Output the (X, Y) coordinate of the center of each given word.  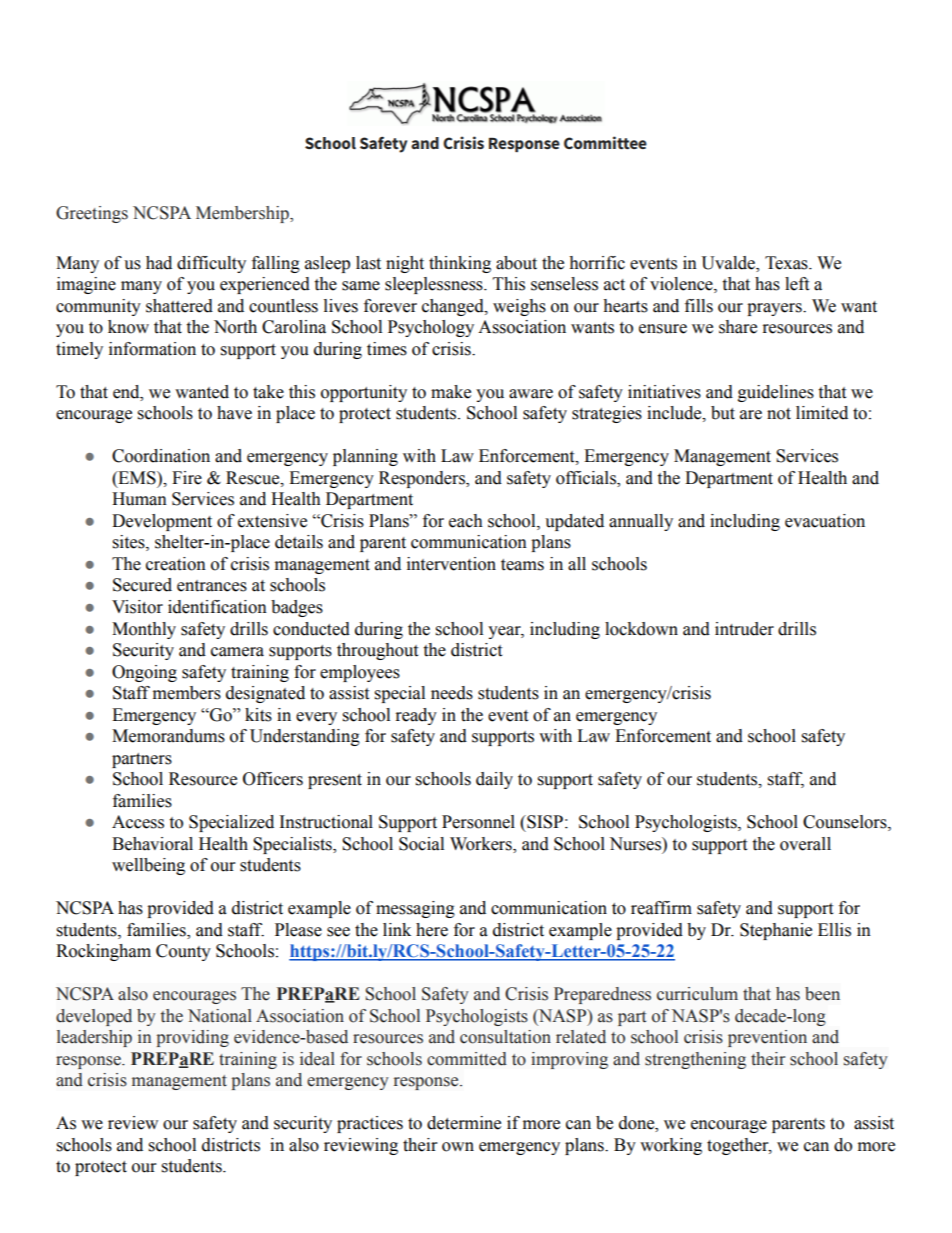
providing (192, 1038)
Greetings (92, 214)
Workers (482, 845)
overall (805, 844)
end (127, 392)
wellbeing (148, 866)
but (723, 413)
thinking (460, 264)
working (671, 1146)
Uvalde (729, 264)
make (451, 392)
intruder (744, 629)
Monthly (144, 630)
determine (464, 1123)
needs (452, 693)
